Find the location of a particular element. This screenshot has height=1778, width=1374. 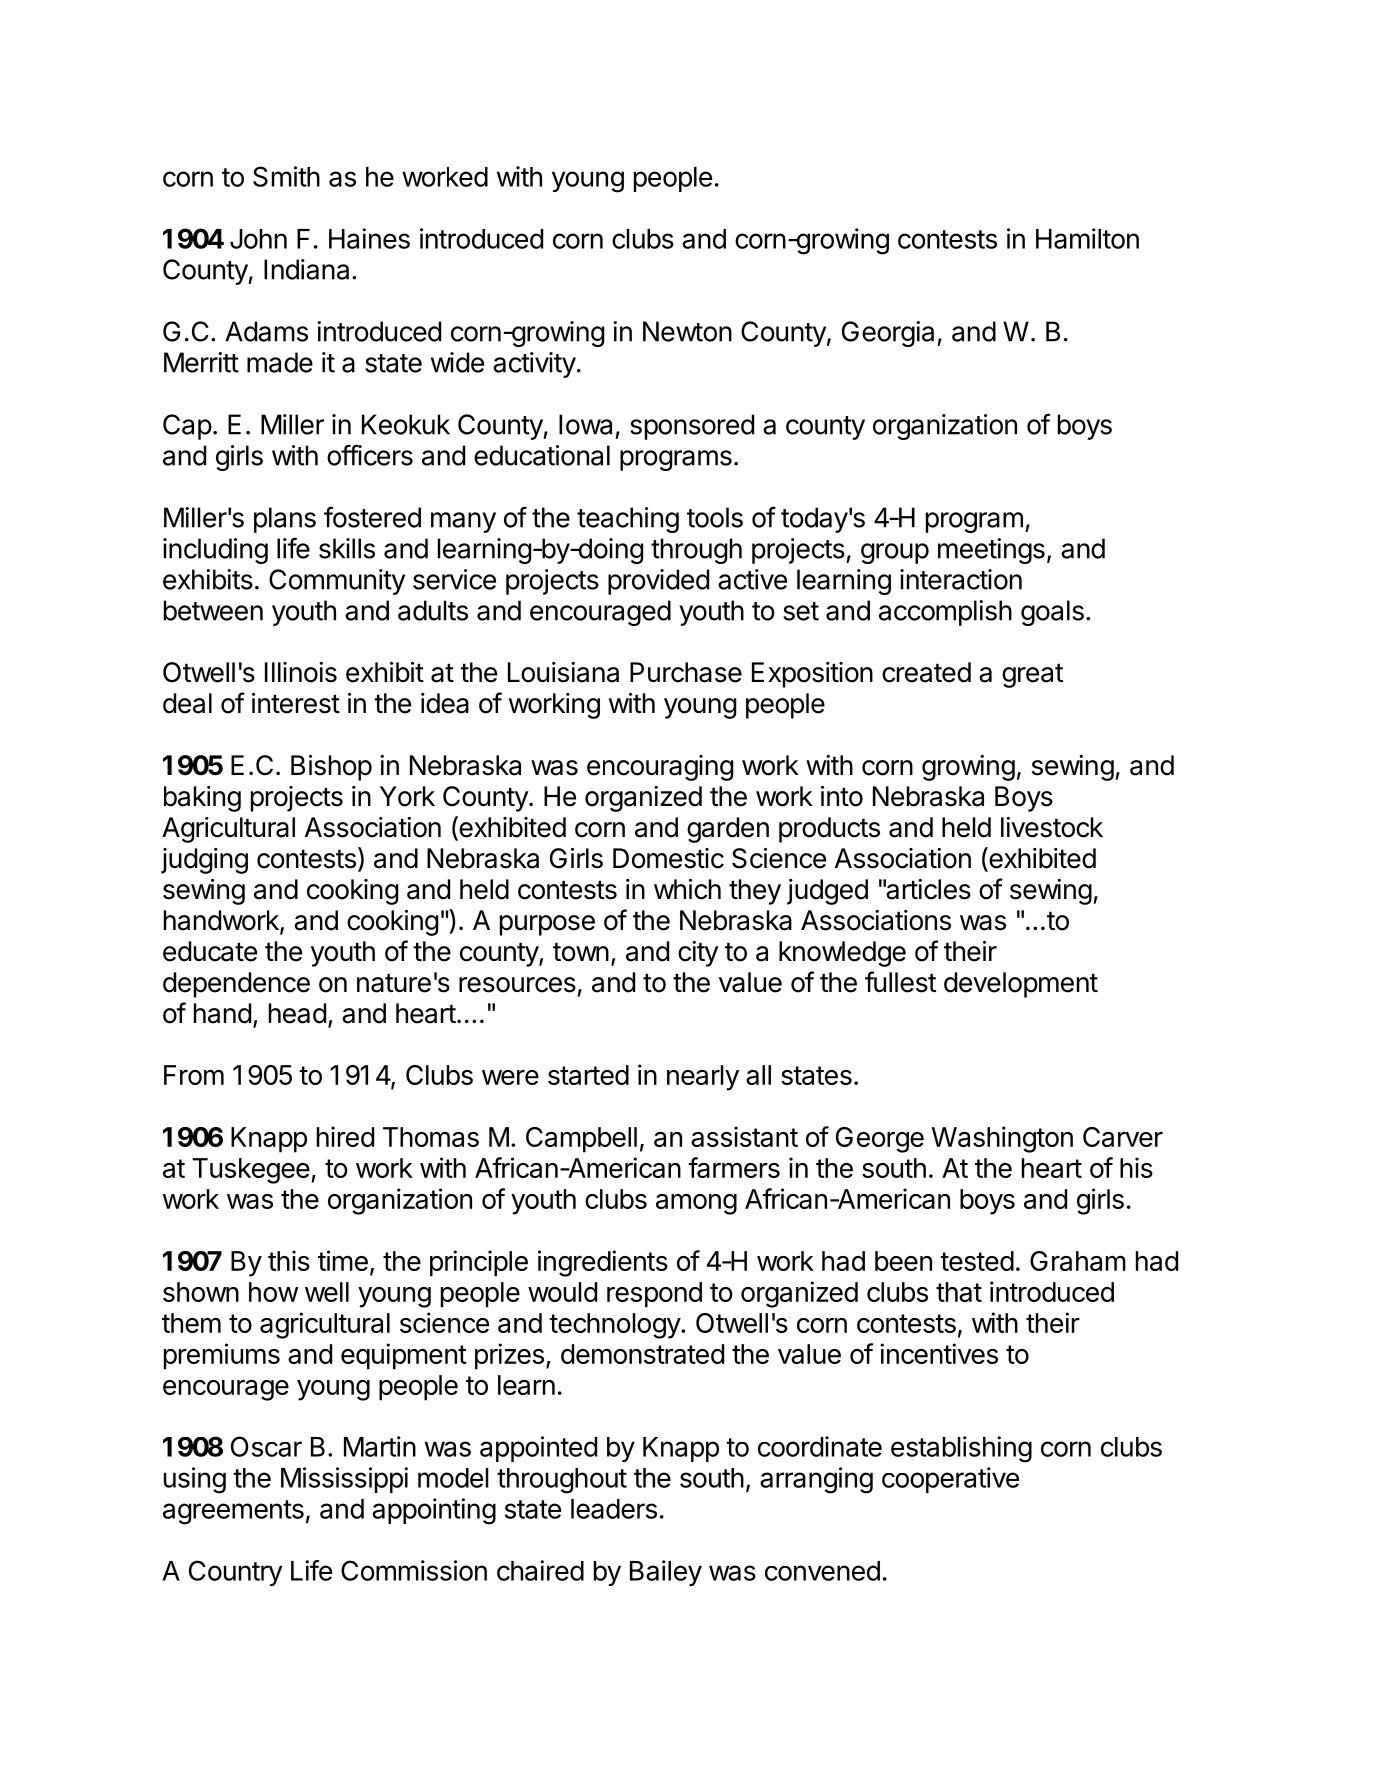

leaders is located at coordinates (614, 1509).
